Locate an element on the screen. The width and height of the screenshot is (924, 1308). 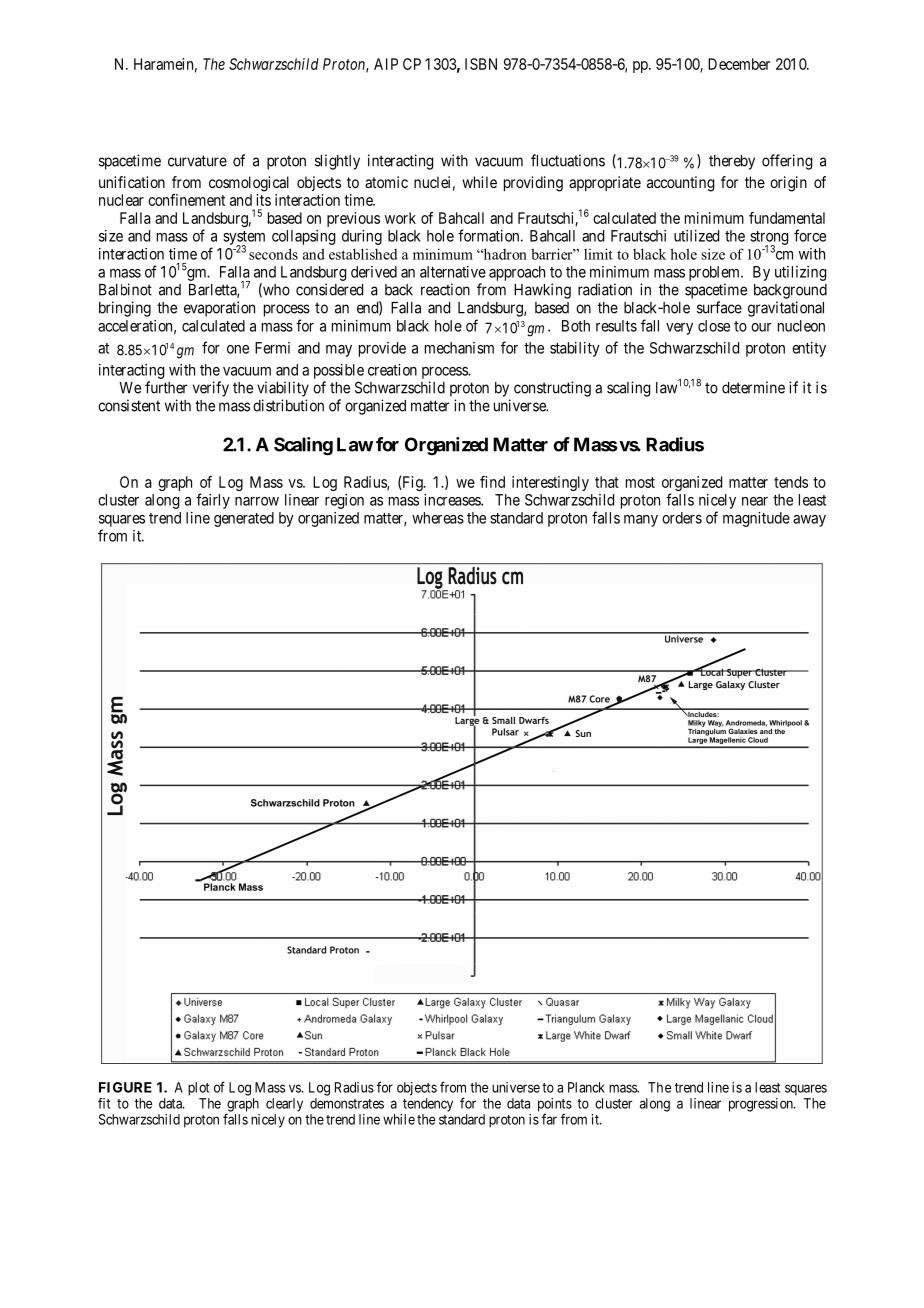
curvature is located at coordinates (197, 161).
